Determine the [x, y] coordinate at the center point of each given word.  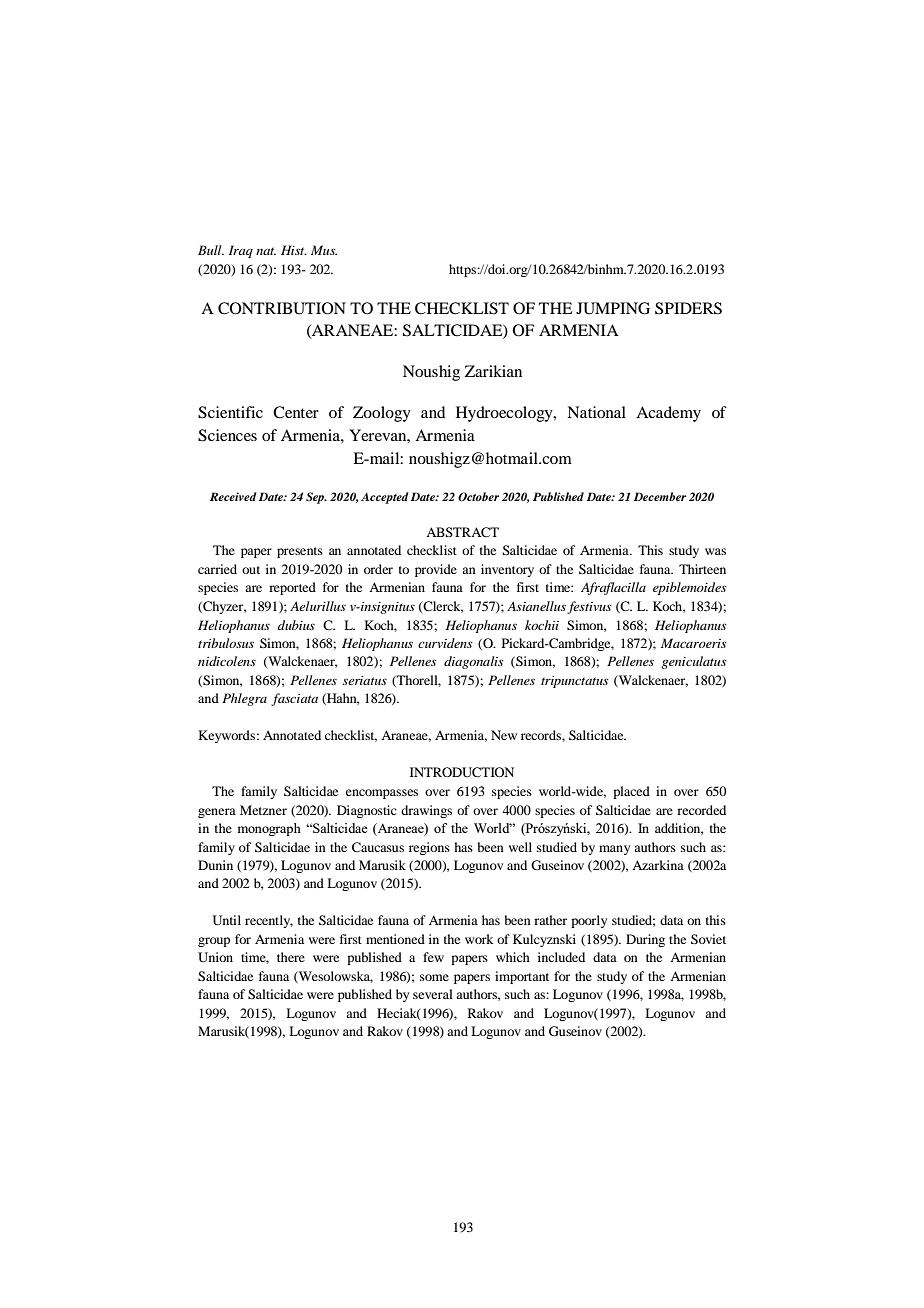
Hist [294, 250]
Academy [668, 414]
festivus [589, 607]
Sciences [227, 435]
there [291, 957]
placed [631, 792]
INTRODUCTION [462, 772]
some [434, 977]
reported [292, 588]
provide [436, 570]
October [478, 497]
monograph [269, 829]
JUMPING [613, 308]
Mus [324, 250]
